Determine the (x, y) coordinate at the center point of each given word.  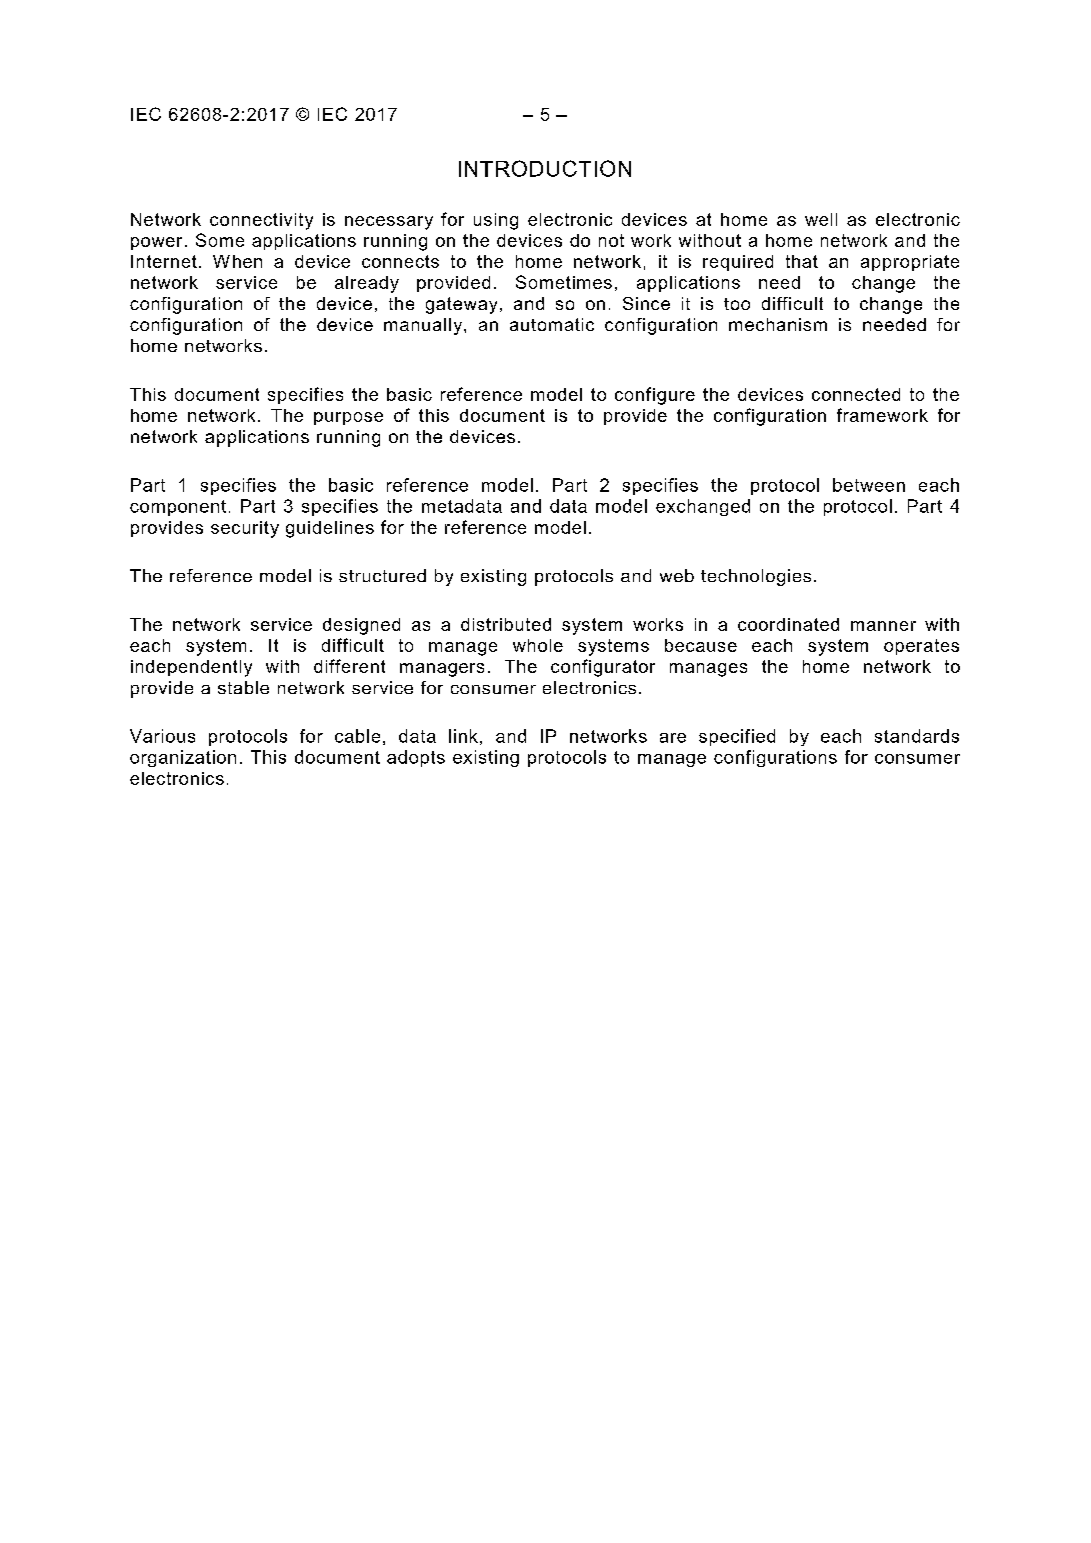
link (463, 736)
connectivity (261, 221)
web (677, 575)
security (245, 529)
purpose (348, 418)
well (821, 219)
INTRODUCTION (545, 168)
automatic (552, 324)
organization (183, 758)
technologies (756, 577)
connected (856, 394)
